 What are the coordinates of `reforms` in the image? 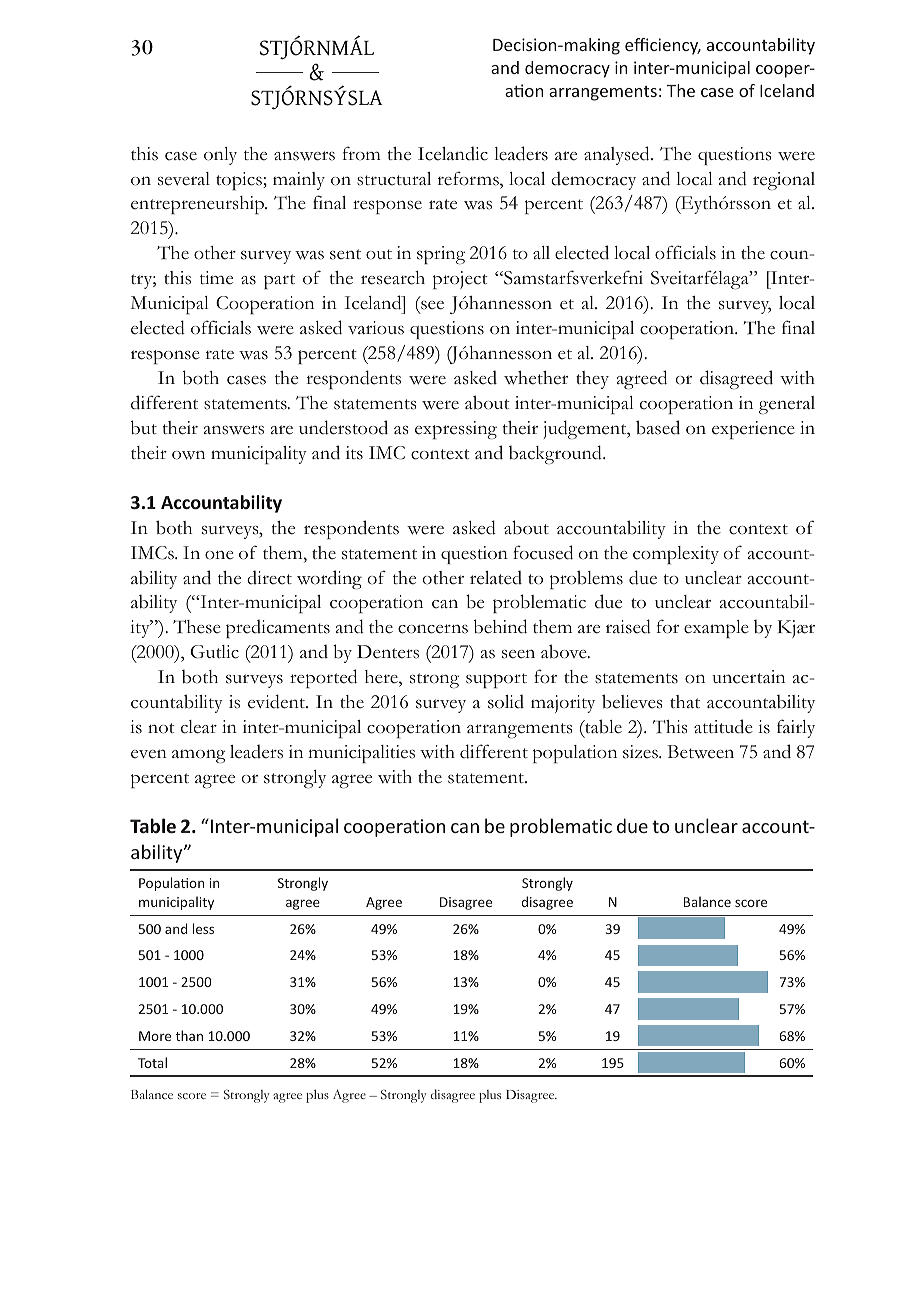 It's located at (469, 178).
